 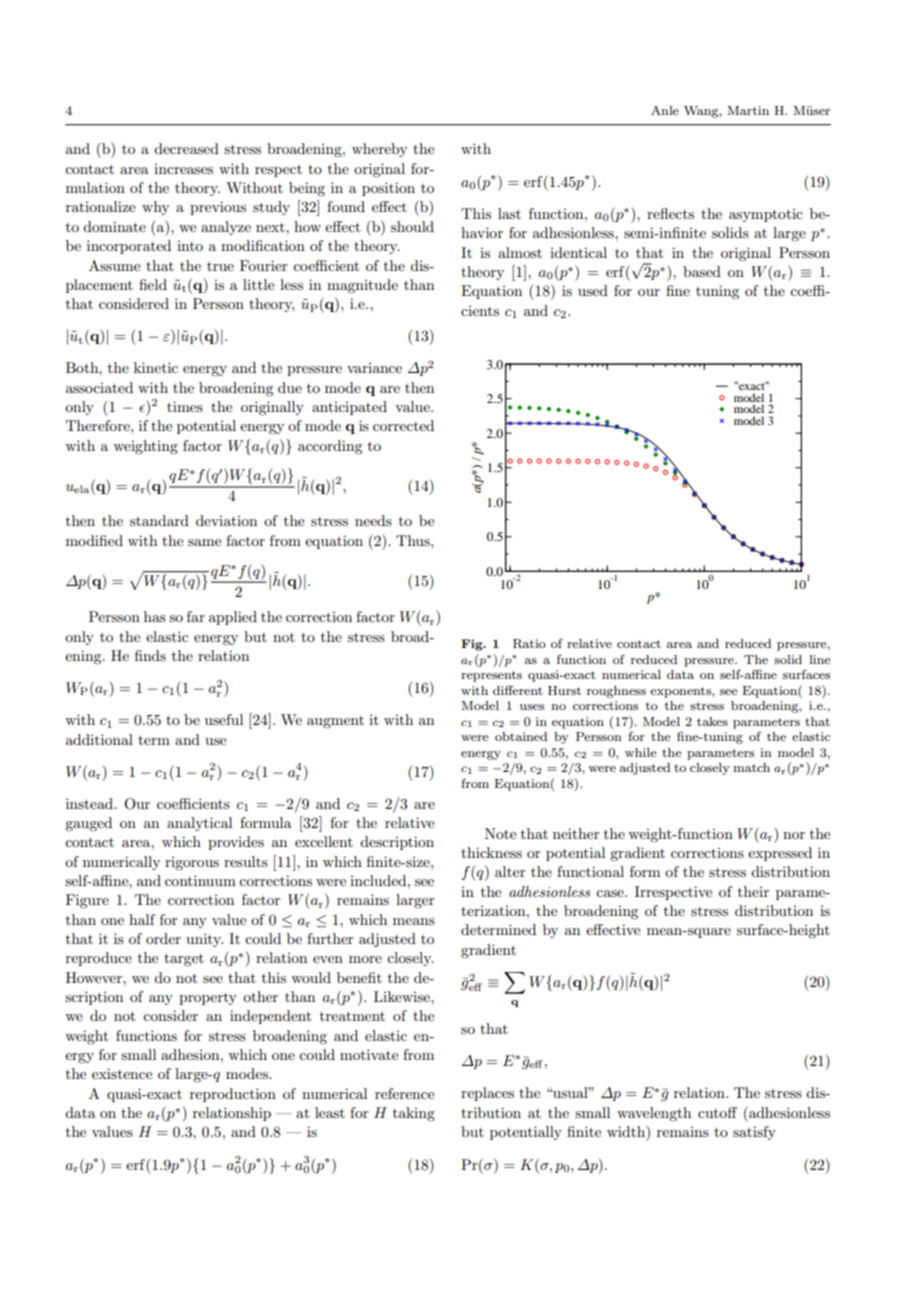 I want to click on analytical, so click(x=199, y=824).
